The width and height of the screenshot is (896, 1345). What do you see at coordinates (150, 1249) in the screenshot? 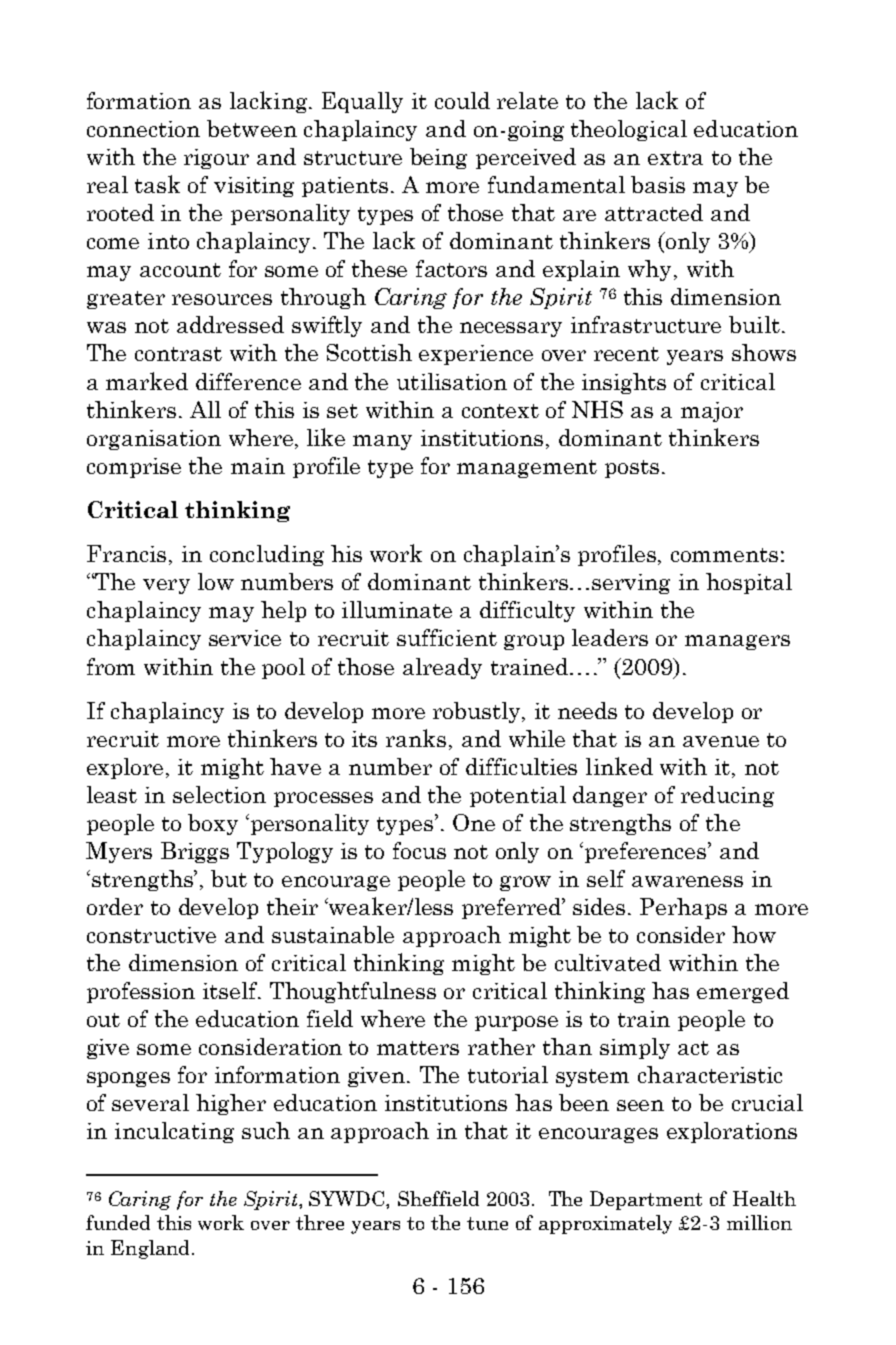
I see `England` at bounding box center [150, 1249].
